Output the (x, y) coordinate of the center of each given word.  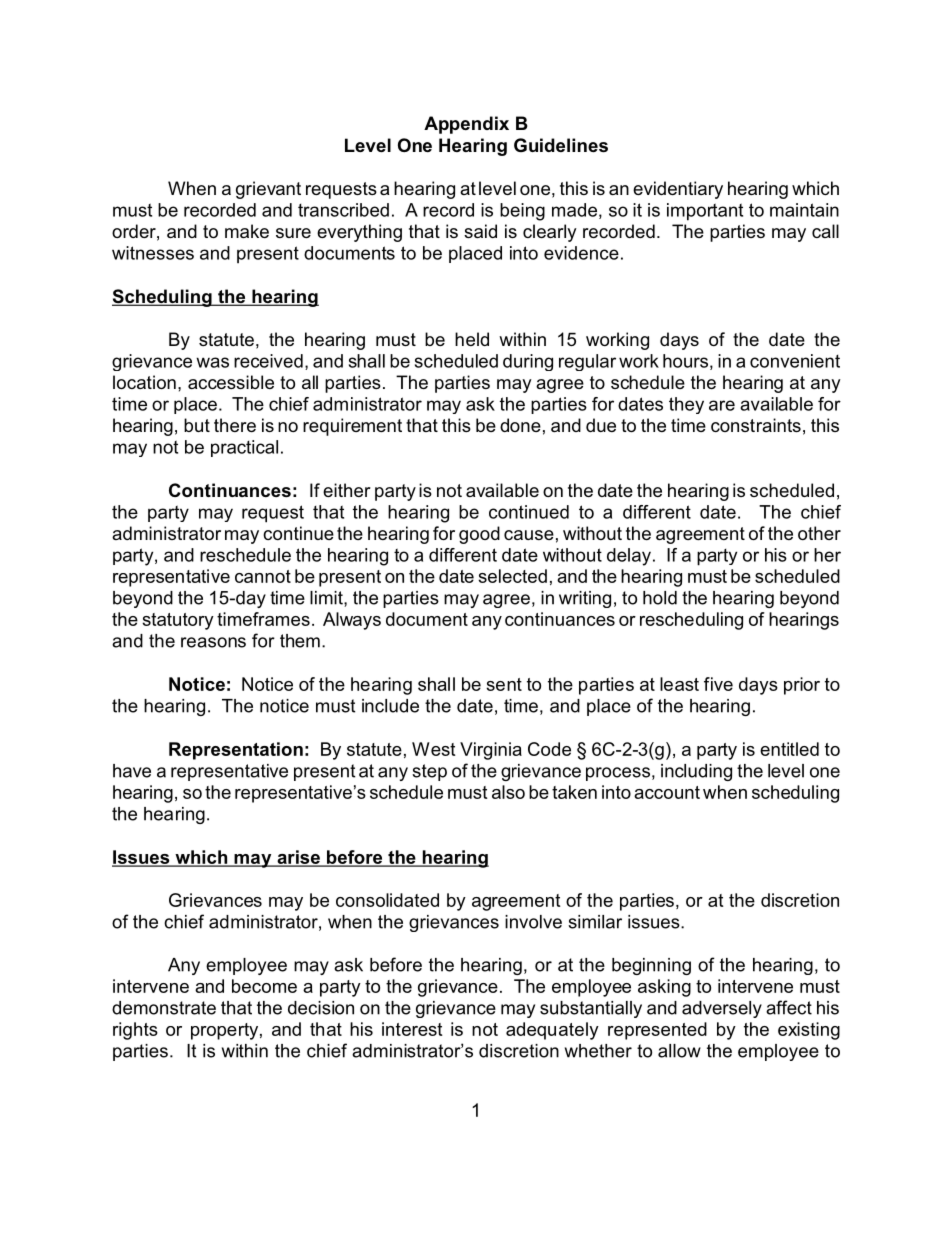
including (696, 772)
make (247, 231)
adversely (722, 1009)
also (508, 792)
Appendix (466, 125)
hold (660, 598)
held (472, 339)
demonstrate (164, 1008)
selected (512, 576)
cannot (263, 576)
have (132, 771)
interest (412, 1029)
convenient (795, 361)
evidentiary (678, 190)
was (212, 362)
